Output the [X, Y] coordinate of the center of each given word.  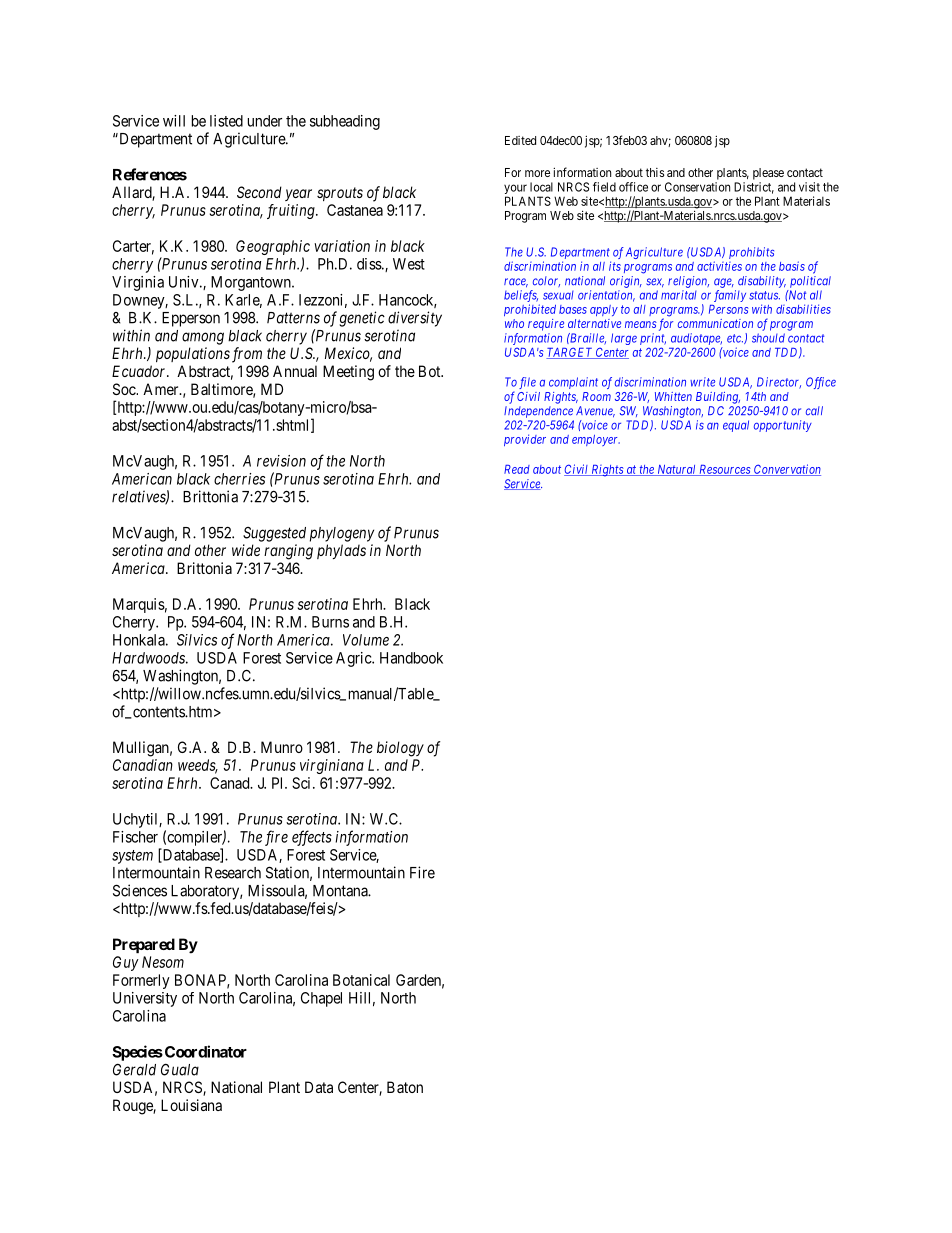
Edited [520, 140]
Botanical [361, 980]
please [768, 174]
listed [226, 121]
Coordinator [206, 1051]
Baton [405, 1087]
